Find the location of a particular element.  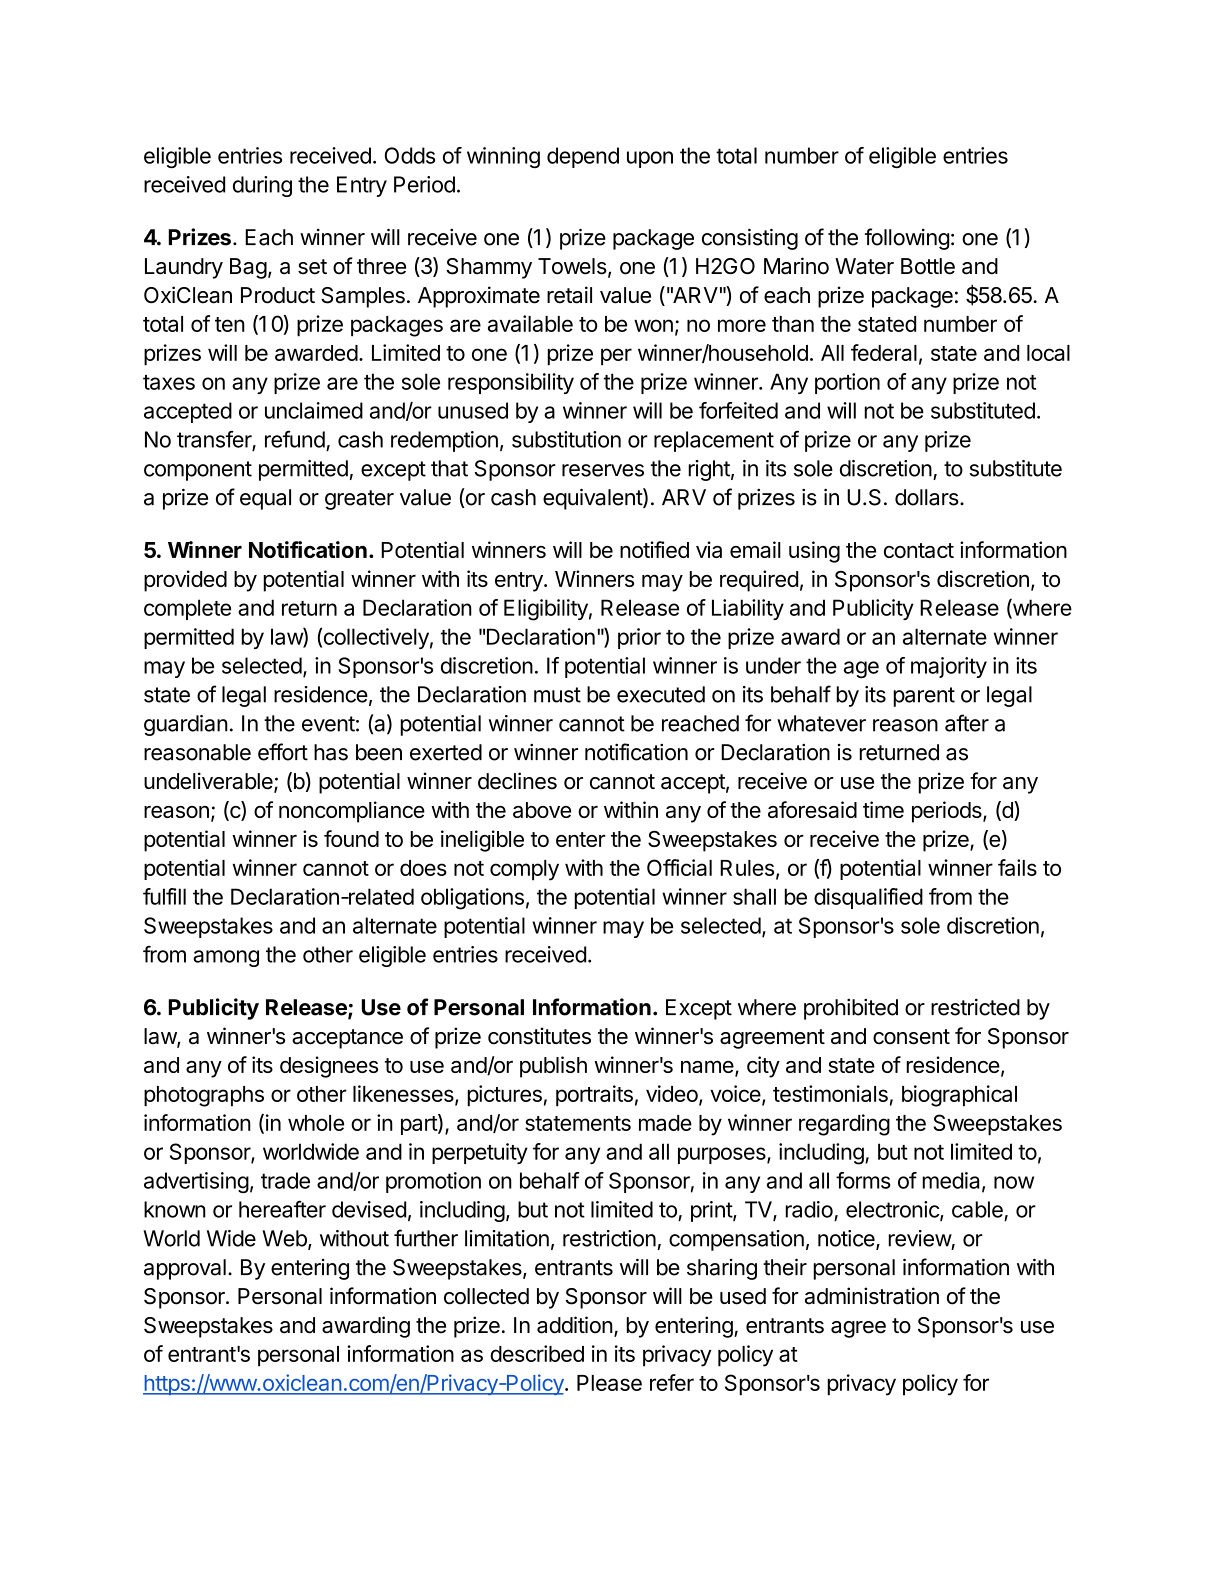

constitutes is located at coordinates (539, 1036).
